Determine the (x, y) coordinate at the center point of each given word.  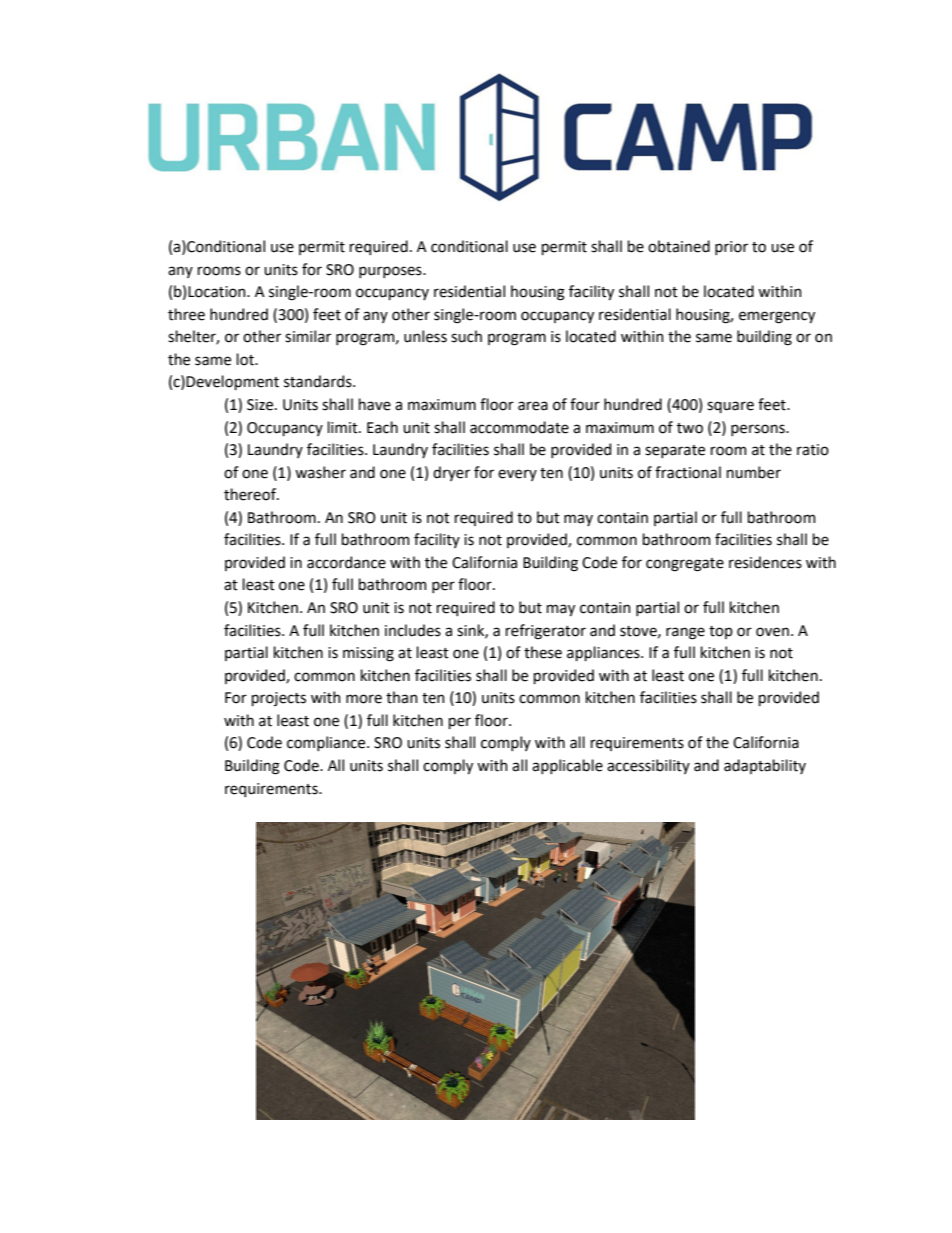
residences (765, 562)
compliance (327, 743)
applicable (567, 766)
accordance (346, 562)
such (466, 336)
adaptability (765, 766)
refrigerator (546, 632)
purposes (391, 272)
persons (759, 430)
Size (261, 405)
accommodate (519, 427)
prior (731, 248)
